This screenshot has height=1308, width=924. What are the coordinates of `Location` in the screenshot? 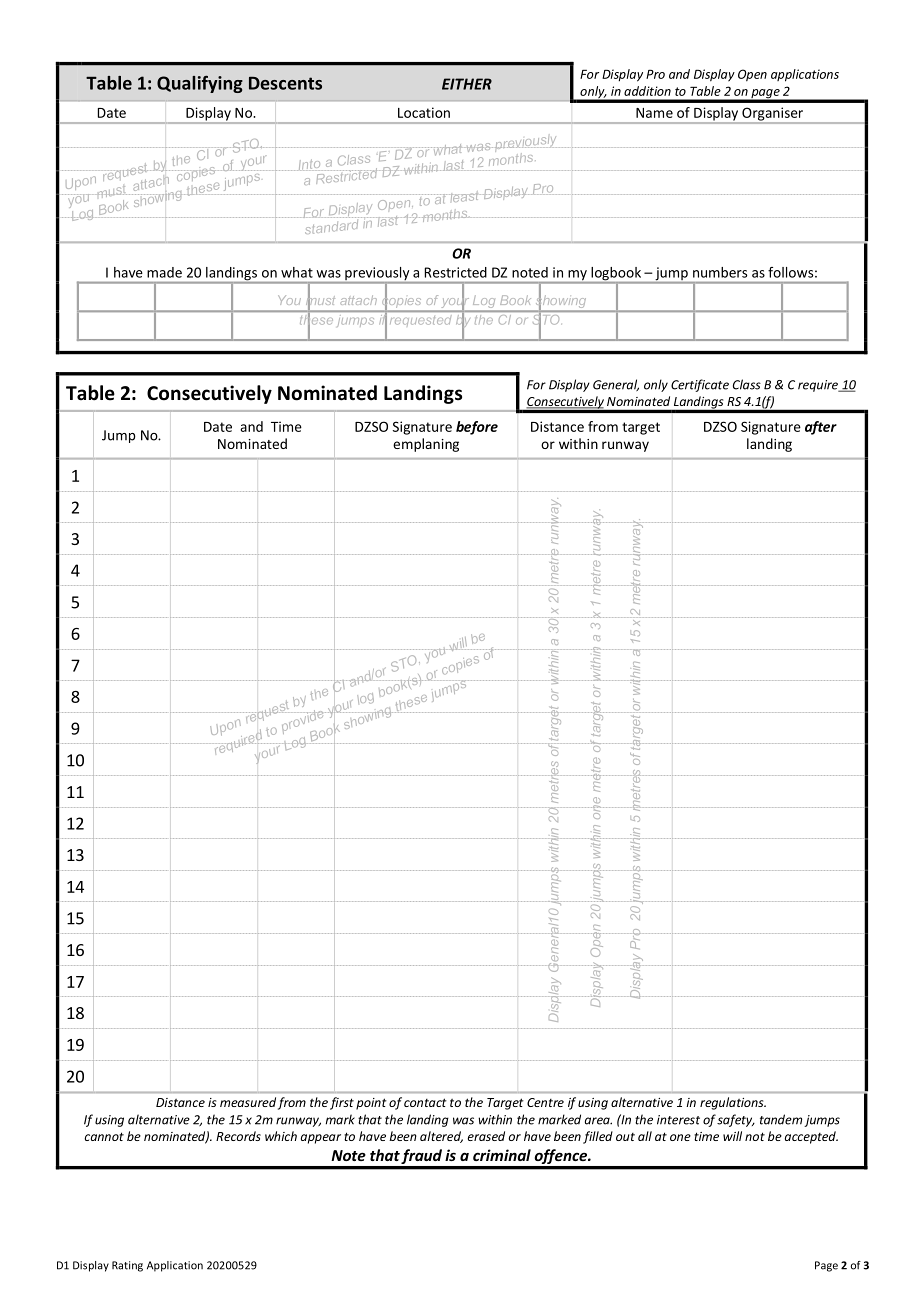 It's located at (424, 112).
